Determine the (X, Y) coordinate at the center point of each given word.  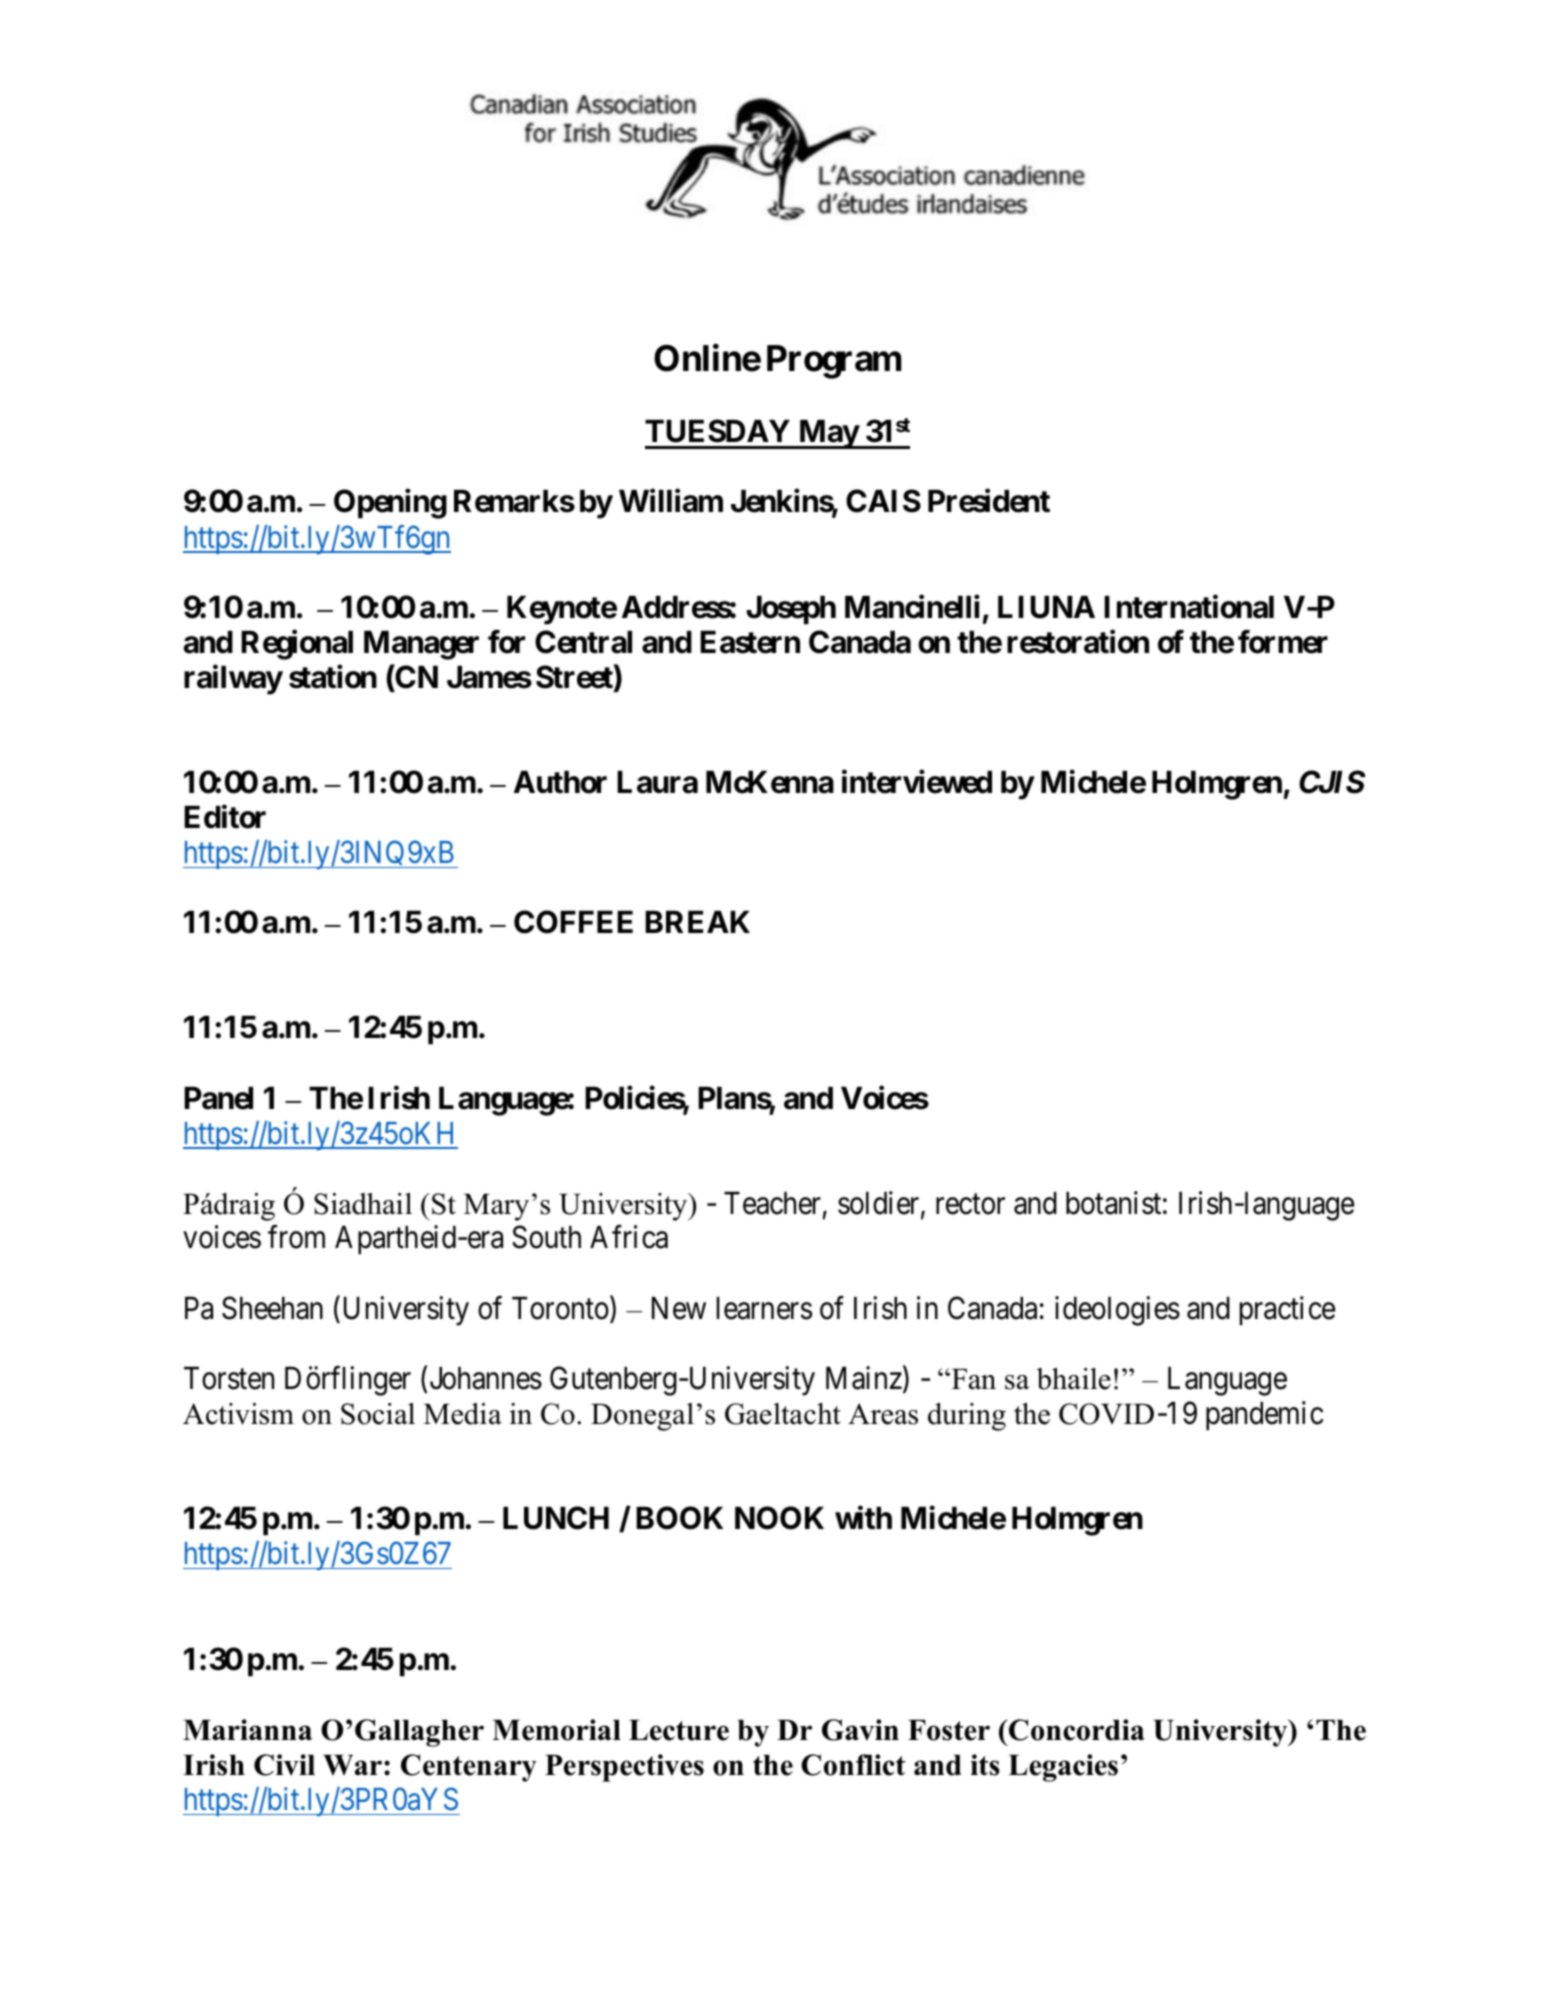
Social (378, 1414)
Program (834, 362)
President (989, 501)
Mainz (864, 1378)
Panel (218, 1098)
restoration (1078, 642)
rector (970, 1204)
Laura (657, 782)
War (352, 1765)
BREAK (697, 922)
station (333, 676)
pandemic (1264, 1416)
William (671, 501)
